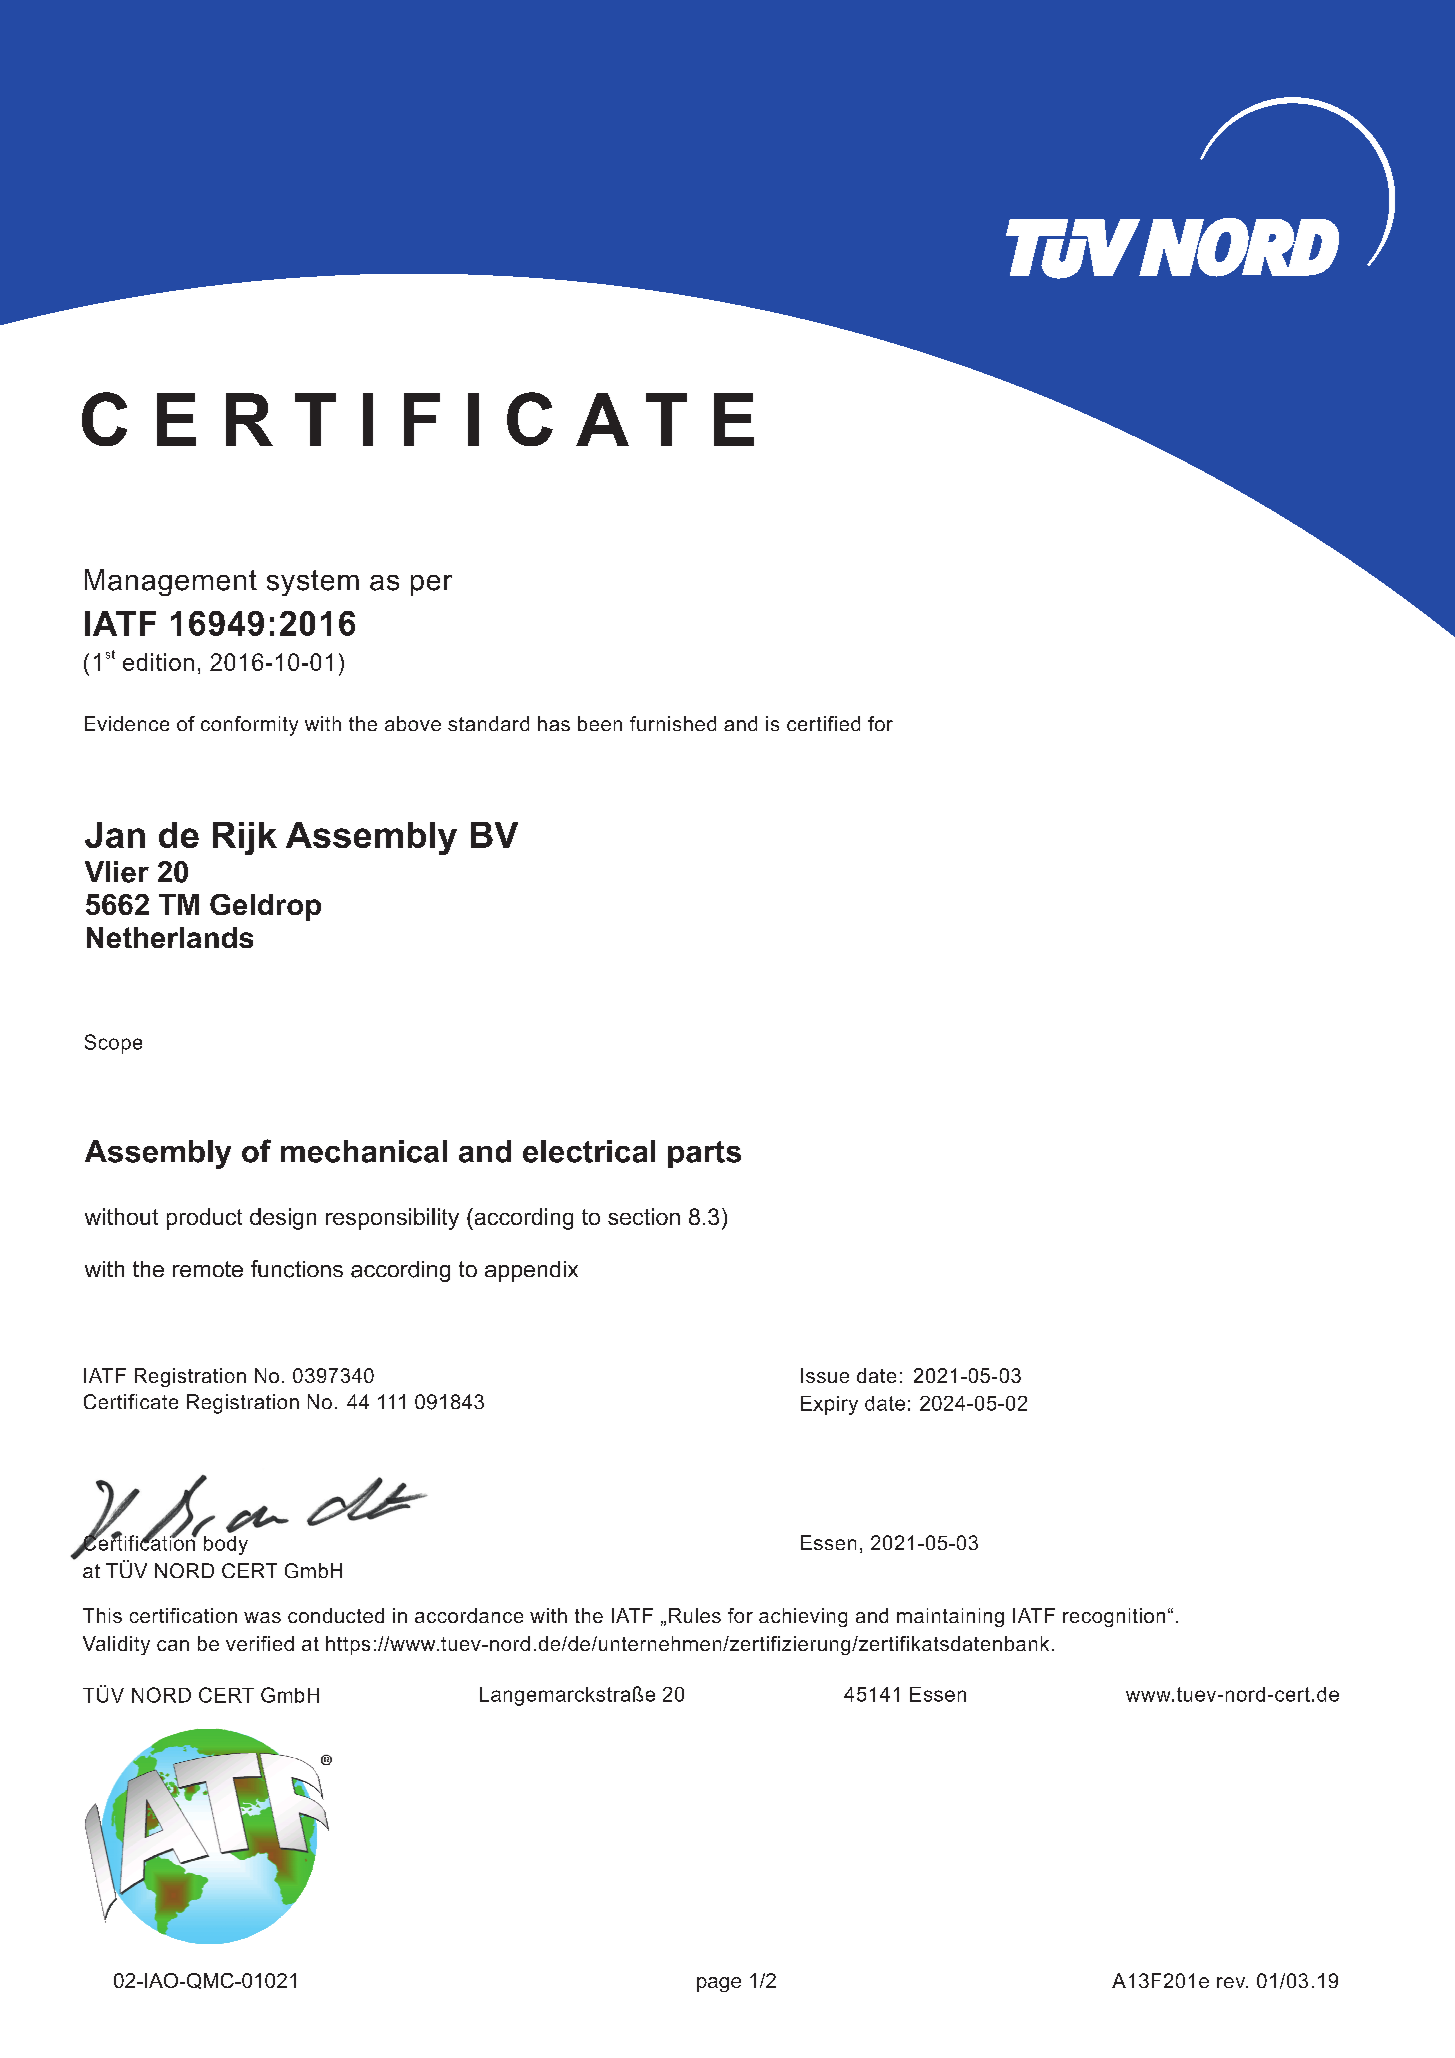 Image resolution: width=1455 pixels, height=2058 pixels. What do you see at coordinates (260, 1643) in the screenshot?
I see `verified` at bounding box center [260, 1643].
